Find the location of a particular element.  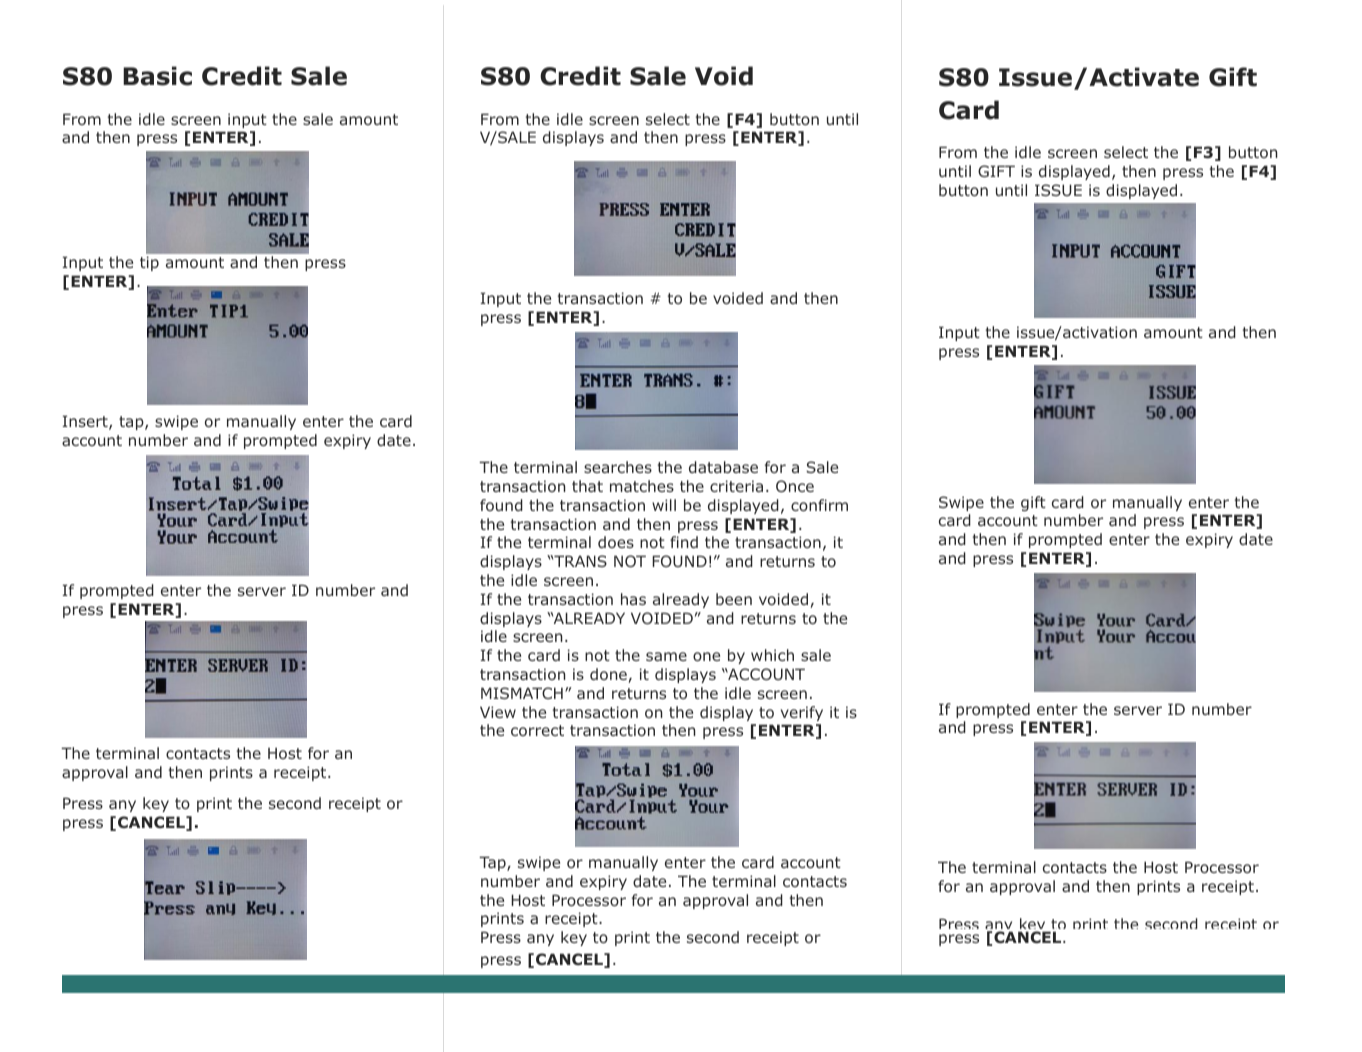

does is located at coordinates (616, 542).
